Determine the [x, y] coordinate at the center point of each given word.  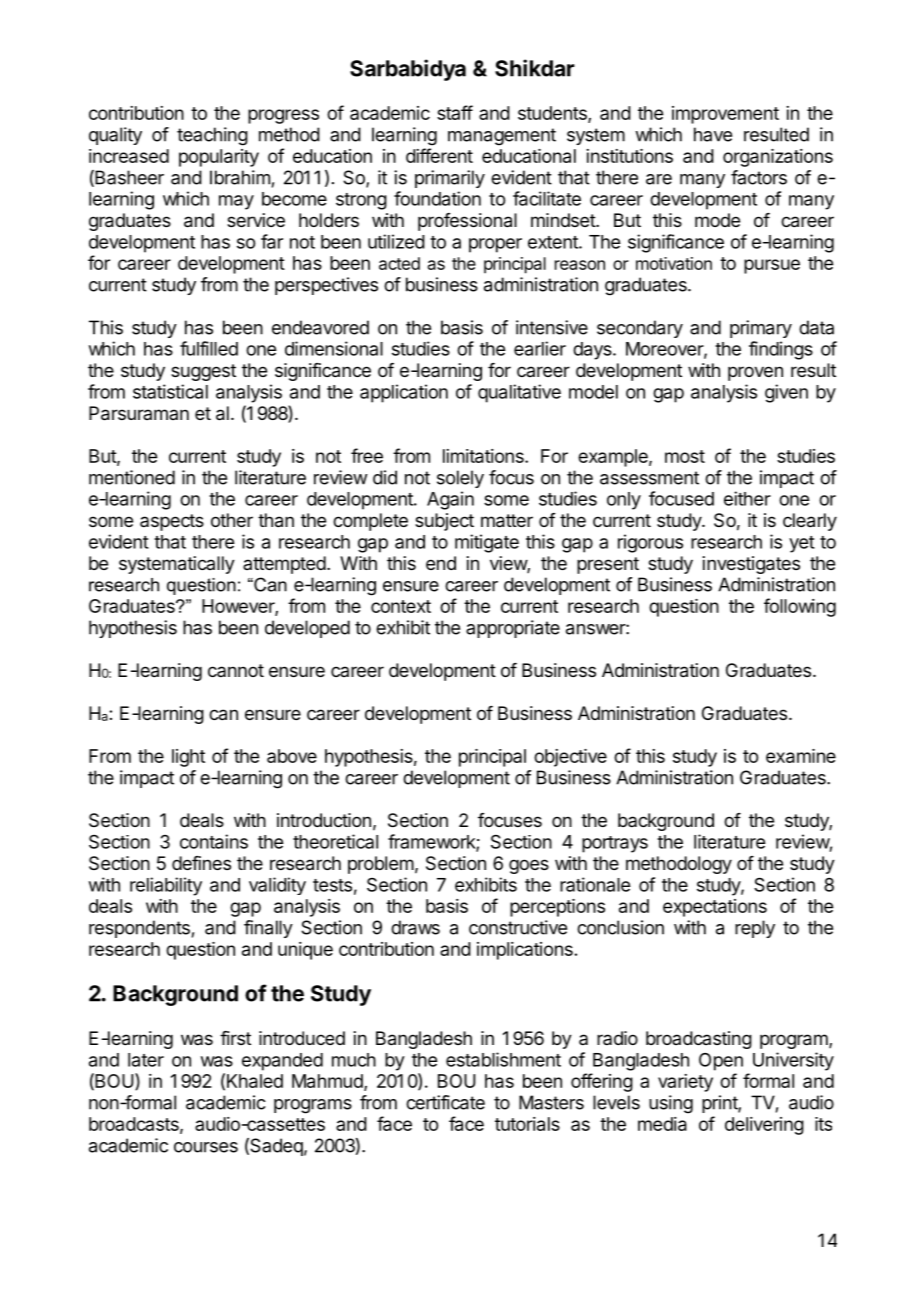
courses [206, 1147]
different [439, 155]
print [720, 1104]
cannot [236, 670]
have [713, 134]
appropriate [513, 629]
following [800, 607]
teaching [212, 136]
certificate [445, 1102]
